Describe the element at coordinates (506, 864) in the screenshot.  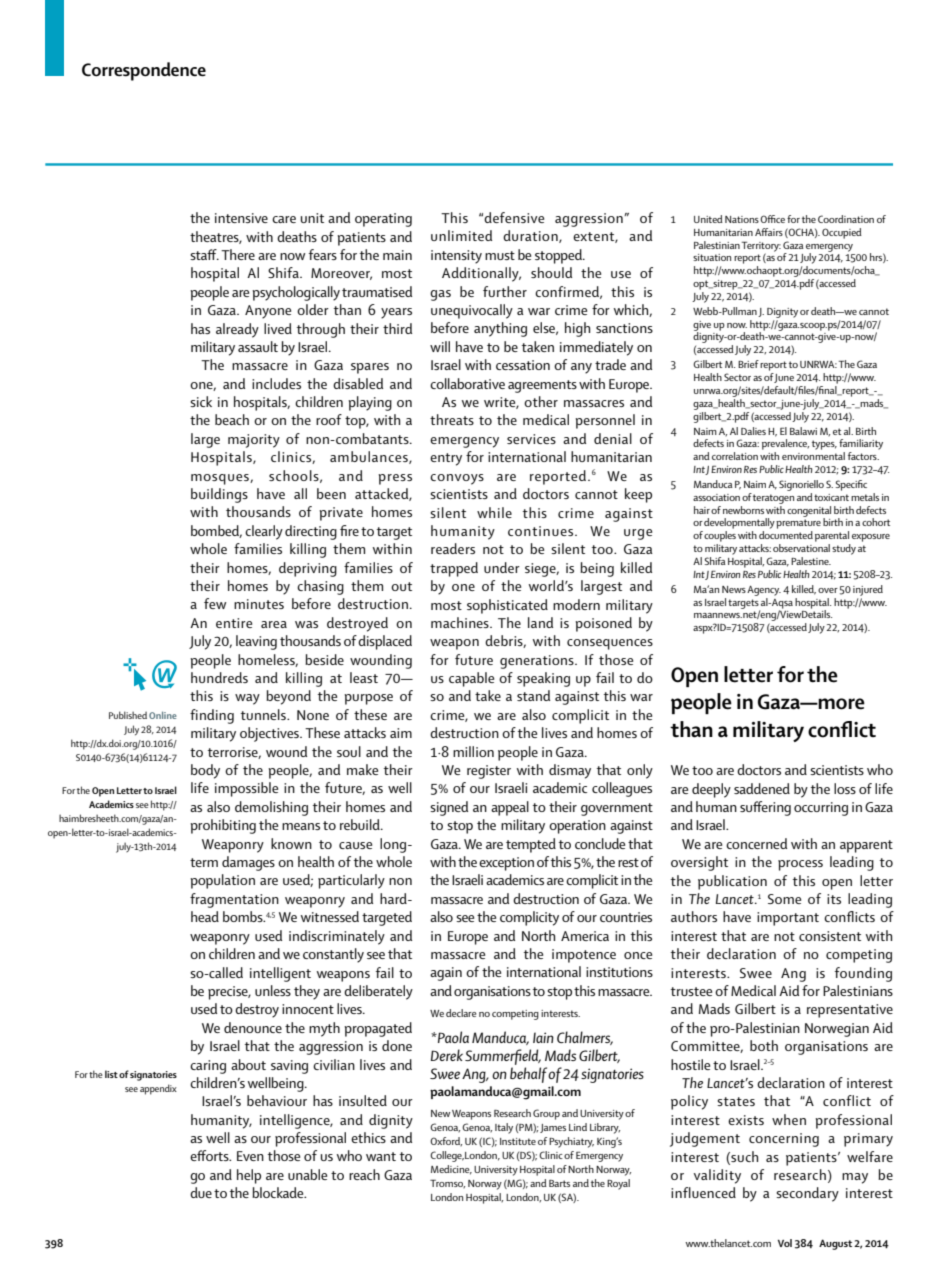
I see `exception` at that location.
